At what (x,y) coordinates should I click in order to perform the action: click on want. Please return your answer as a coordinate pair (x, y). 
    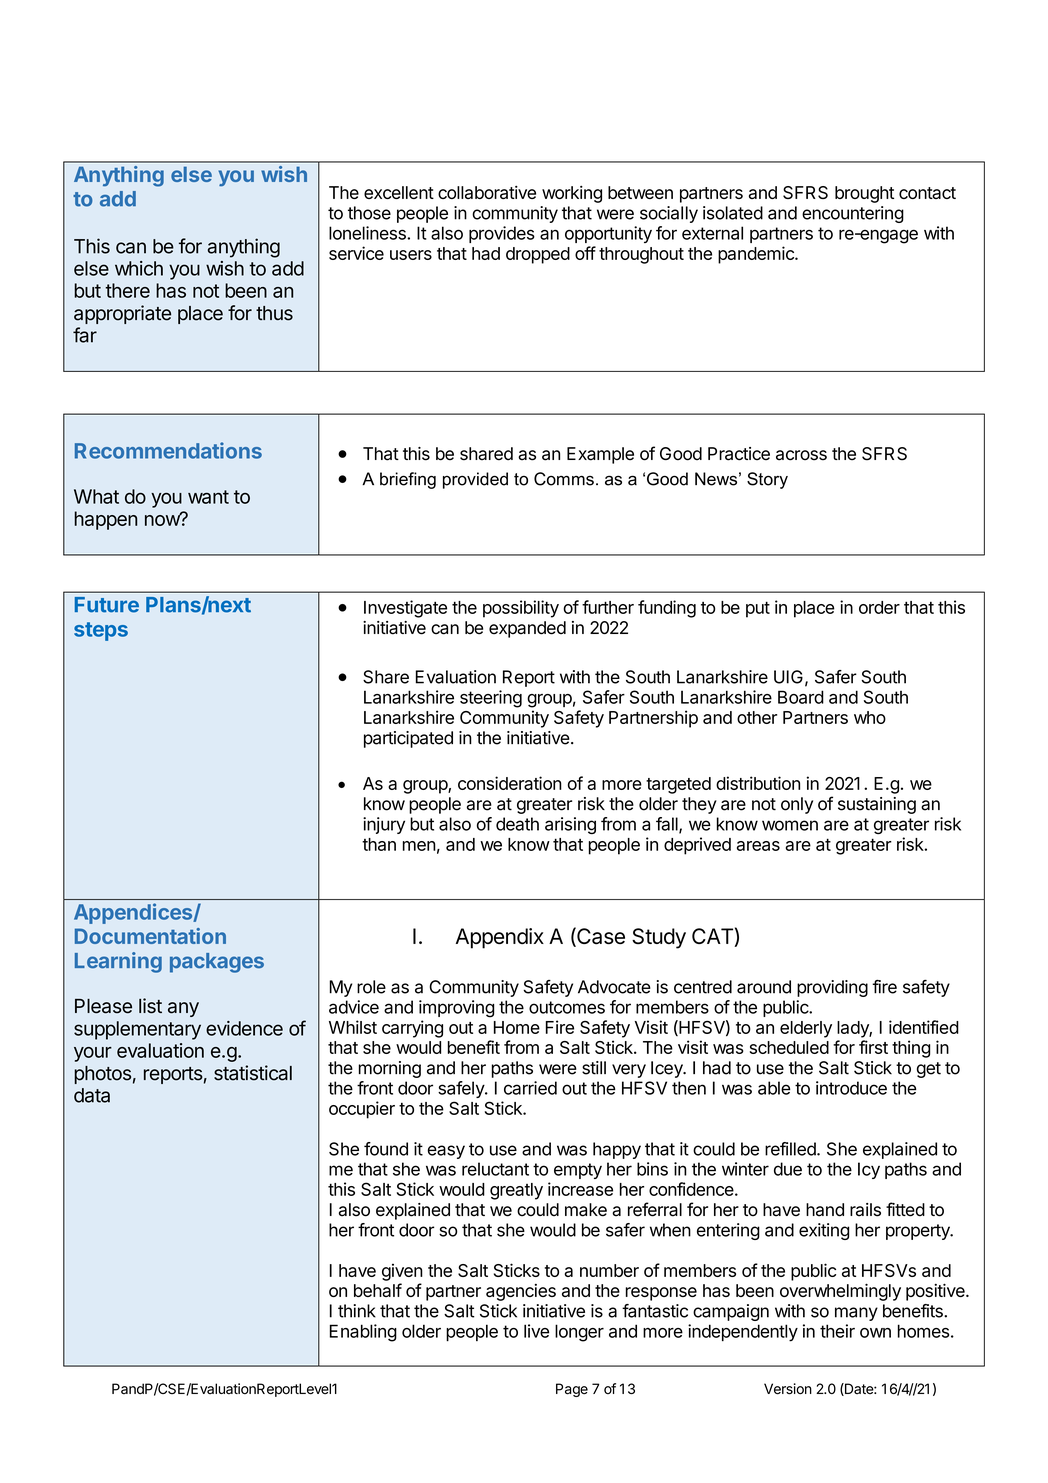
    Looking at the image, I should click on (208, 497).
